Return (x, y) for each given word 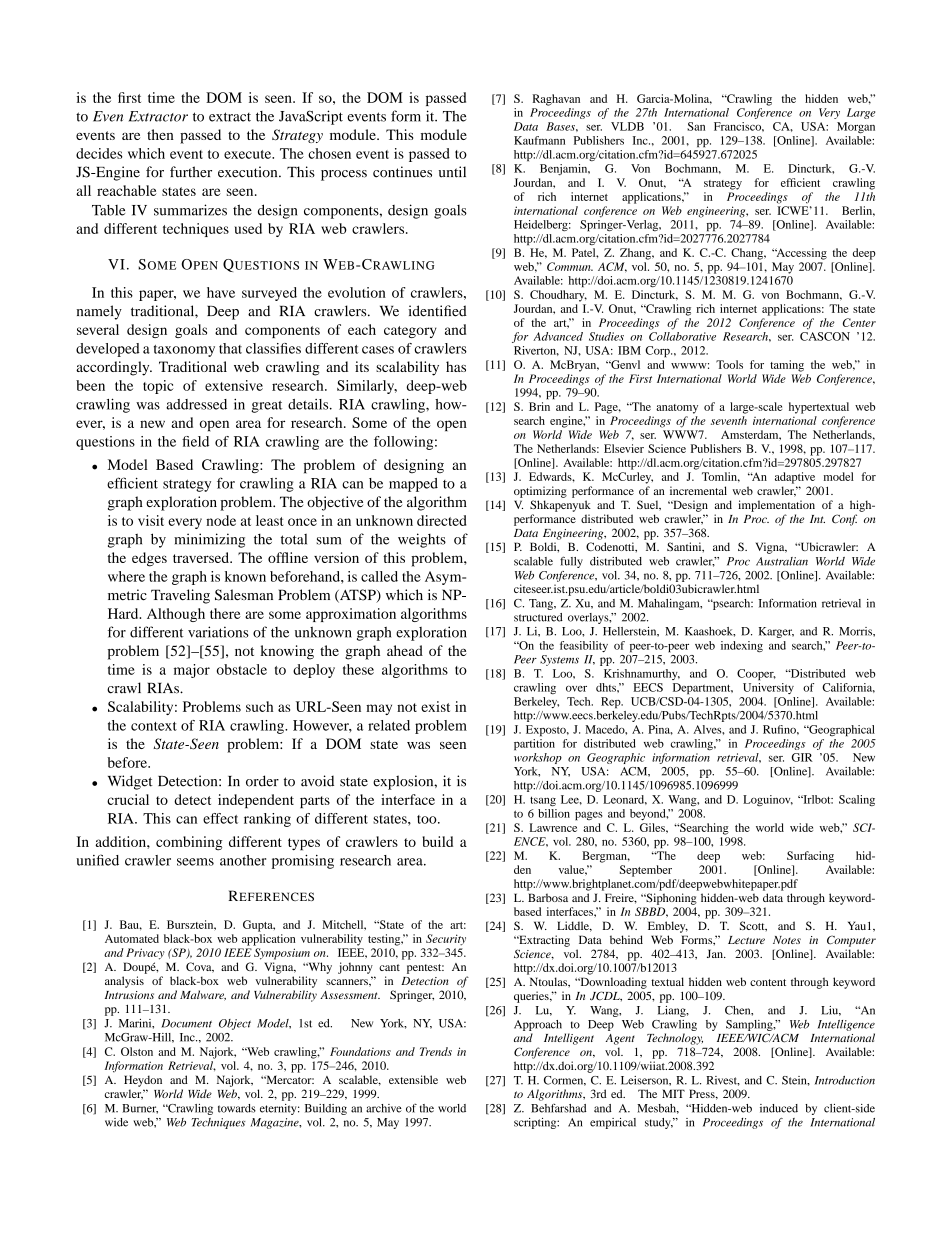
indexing (742, 647)
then (160, 134)
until (452, 172)
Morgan (856, 128)
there (225, 613)
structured (538, 617)
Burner (140, 1109)
